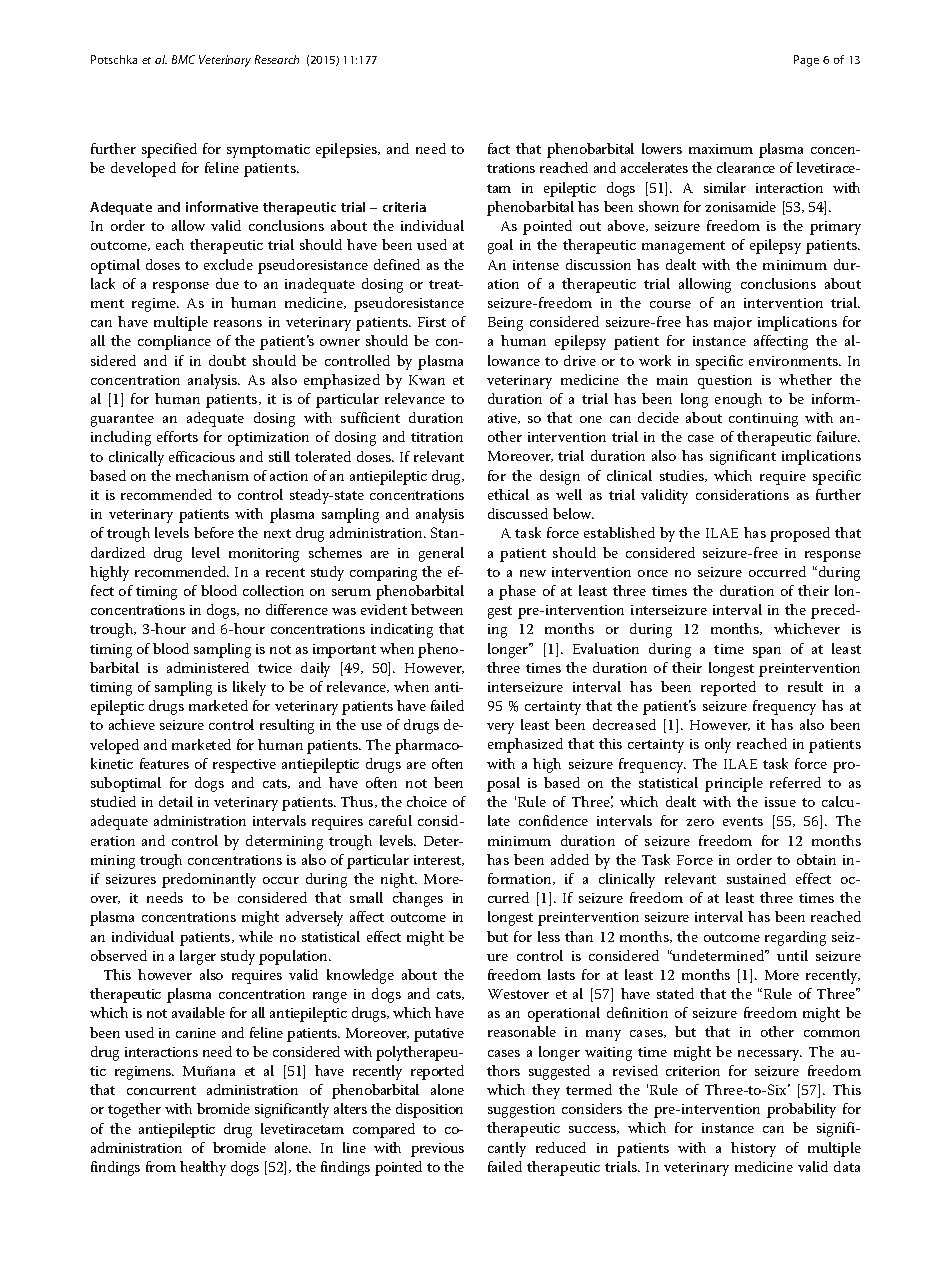  I want to click on BMC, so click(183, 59).
